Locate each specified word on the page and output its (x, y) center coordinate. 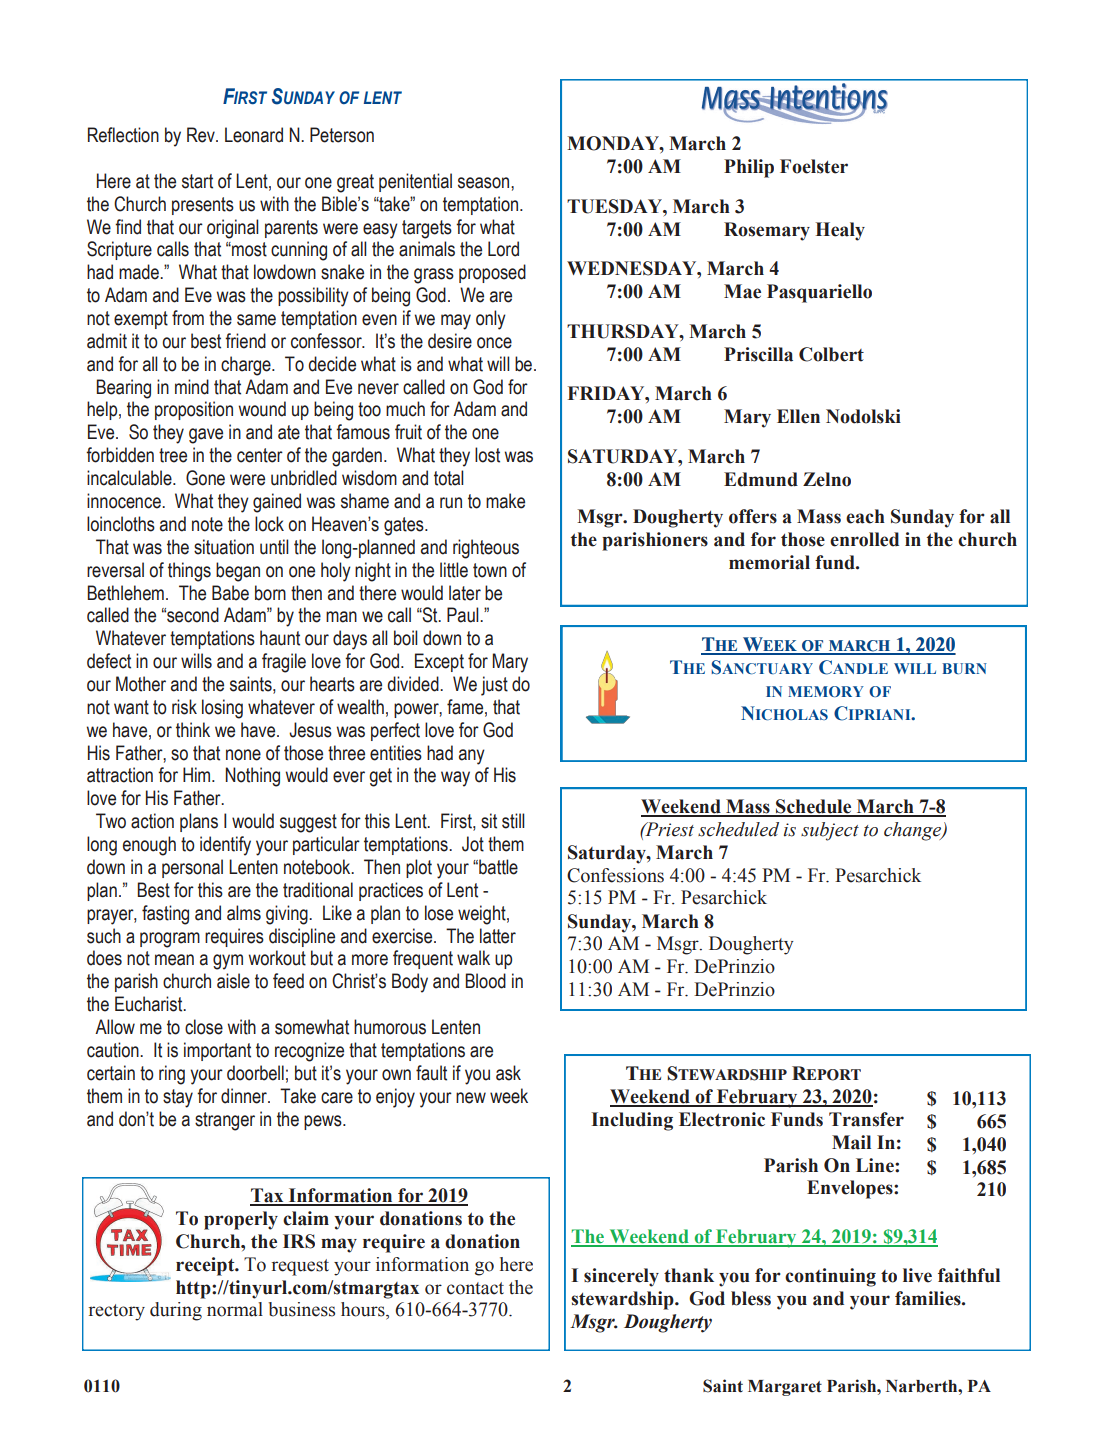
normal (235, 1309)
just (494, 686)
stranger (225, 1121)
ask (508, 1073)
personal (192, 868)
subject (830, 831)
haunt (280, 638)
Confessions (615, 875)
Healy (840, 231)
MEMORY (826, 691)
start (197, 181)
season (485, 183)
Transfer (866, 1119)
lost (487, 455)
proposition (194, 410)
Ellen (798, 416)
